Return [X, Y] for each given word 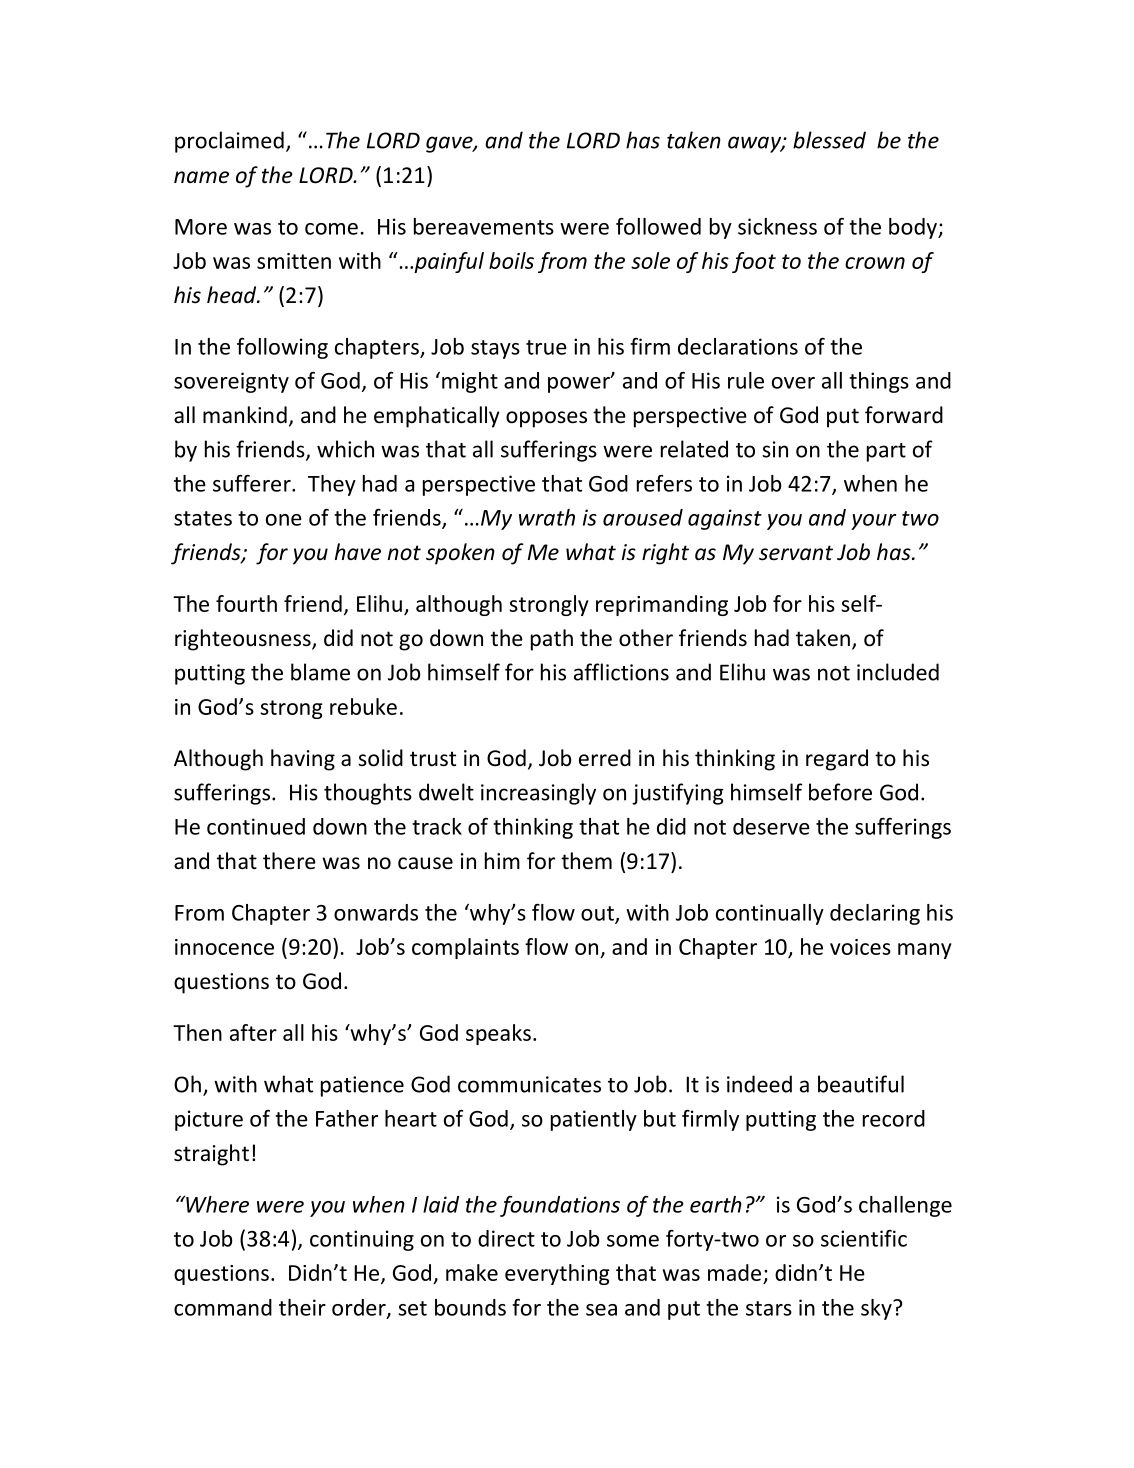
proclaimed [229, 142]
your [873, 522]
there [289, 861]
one [284, 520]
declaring [875, 914]
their [302, 1307]
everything [557, 1274]
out [598, 914]
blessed [829, 140]
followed [658, 226]
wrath [547, 517]
